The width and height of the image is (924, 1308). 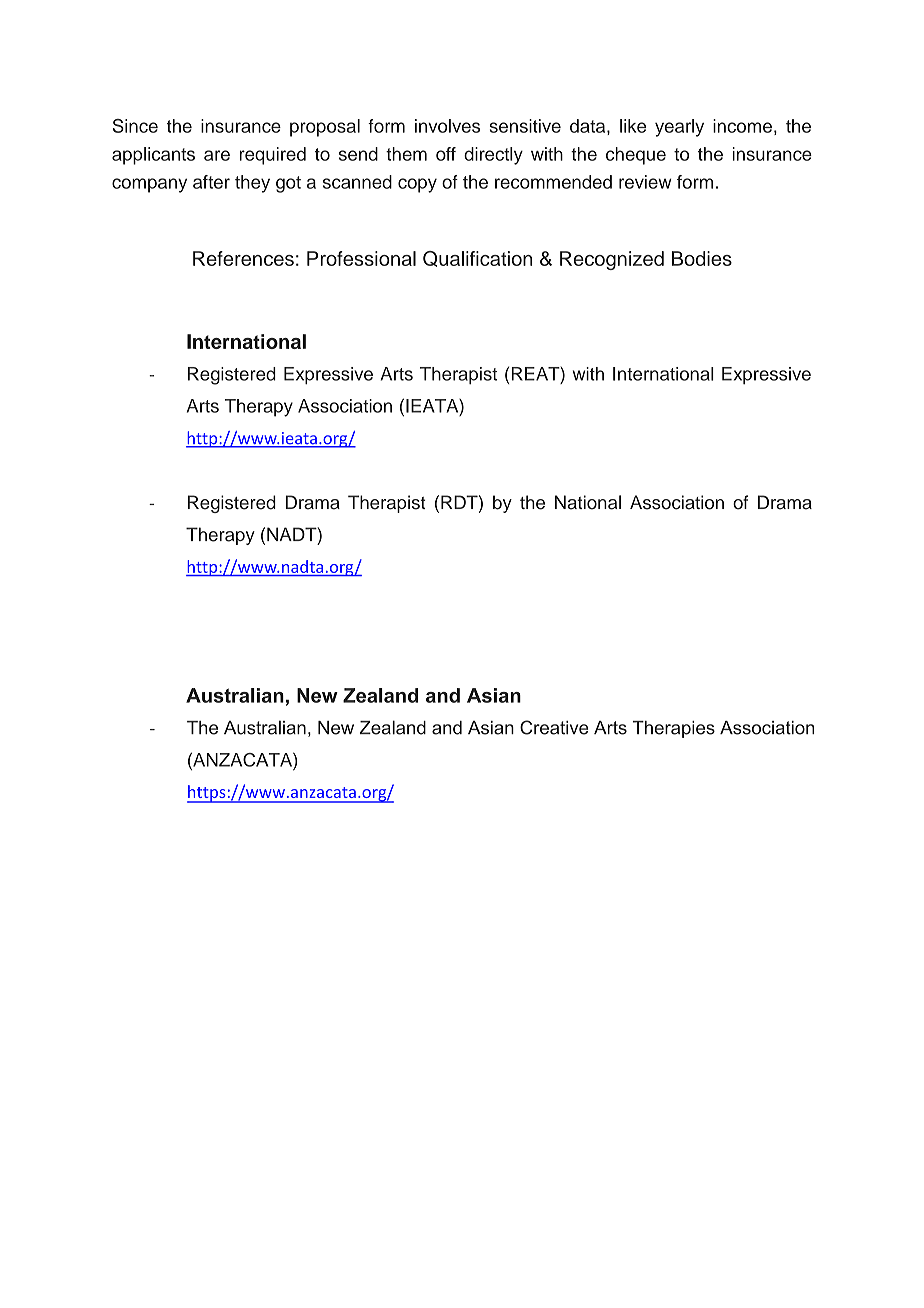 I want to click on recommended, so click(x=553, y=182).
